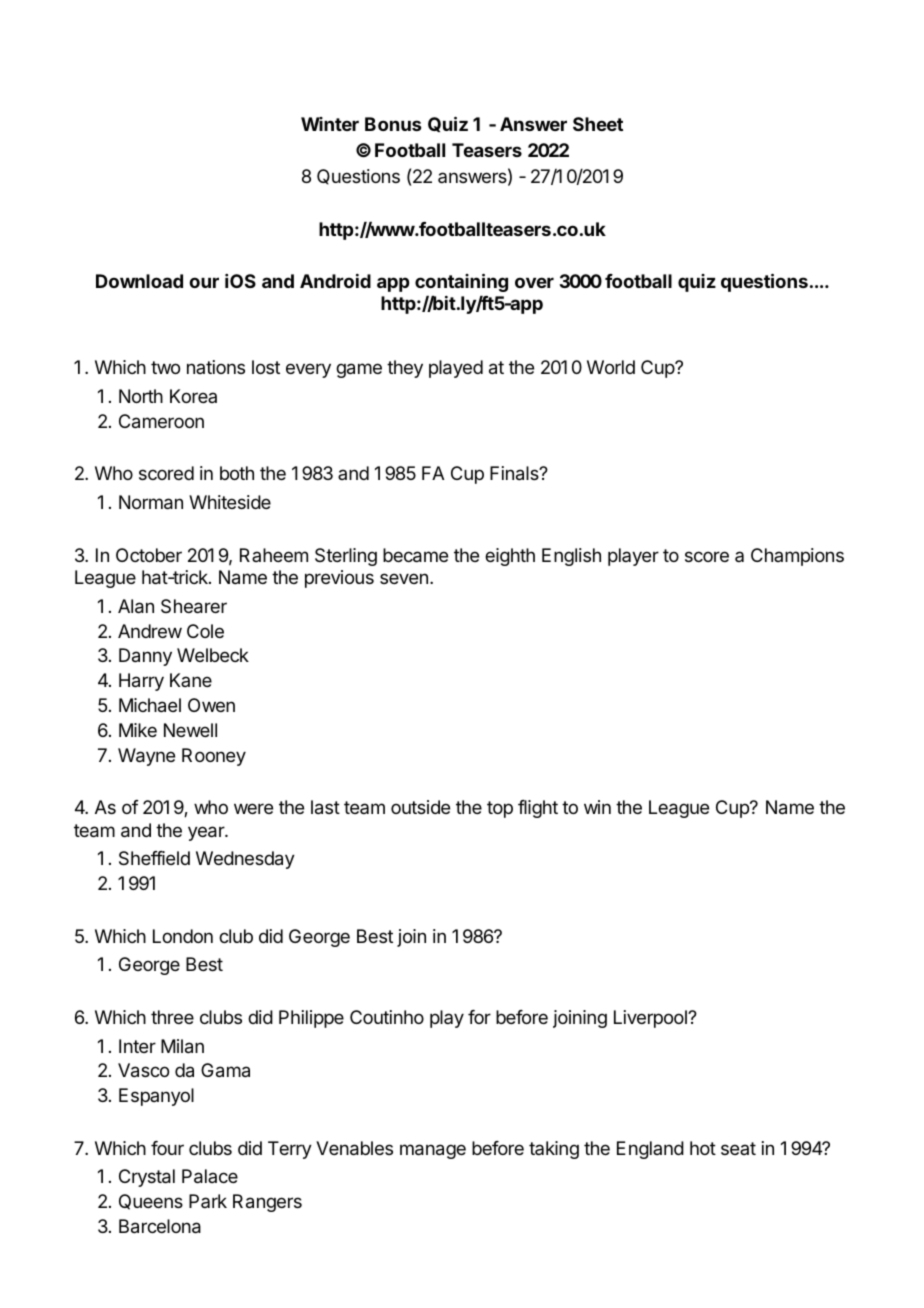 The width and height of the screenshot is (924, 1308). I want to click on seven, so click(404, 578).
